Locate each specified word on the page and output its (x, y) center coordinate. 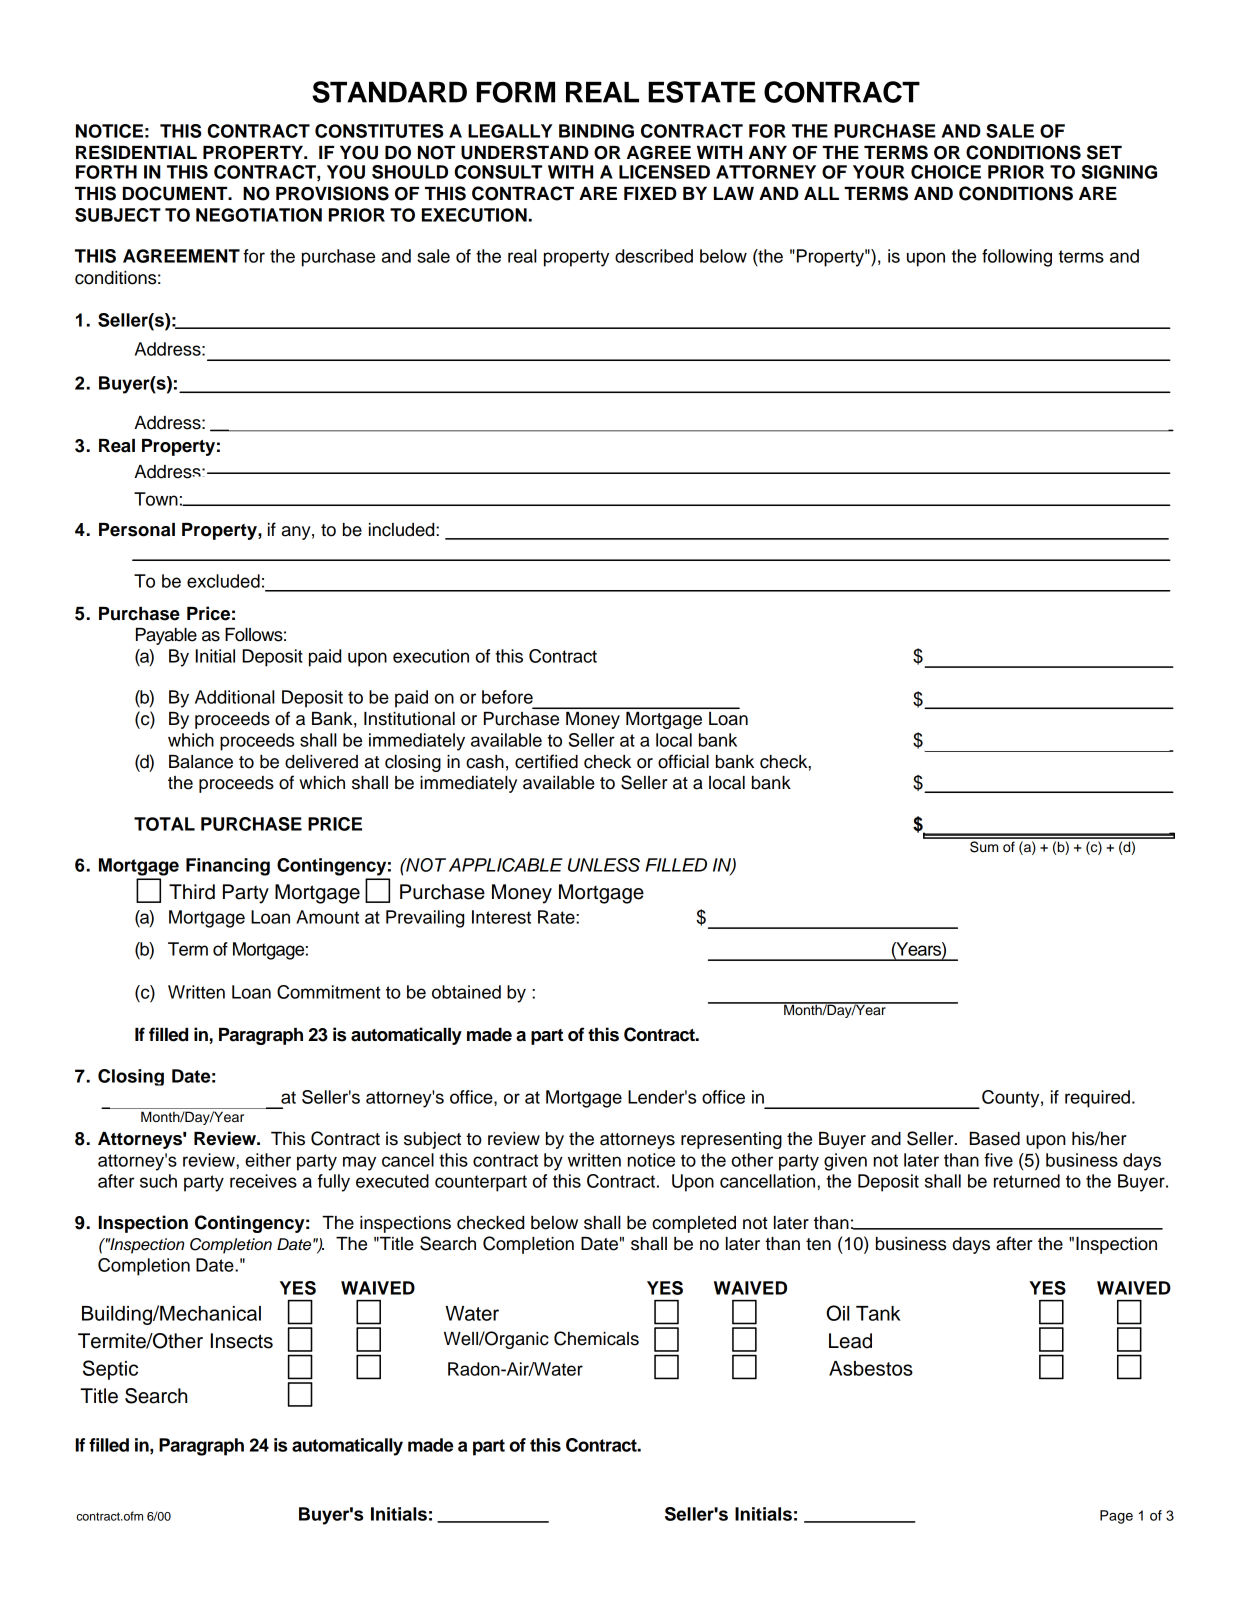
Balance (201, 762)
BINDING (596, 131)
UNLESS (604, 865)
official (683, 761)
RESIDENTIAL (136, 152)
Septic (110, 1370)
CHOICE (946, 172)
